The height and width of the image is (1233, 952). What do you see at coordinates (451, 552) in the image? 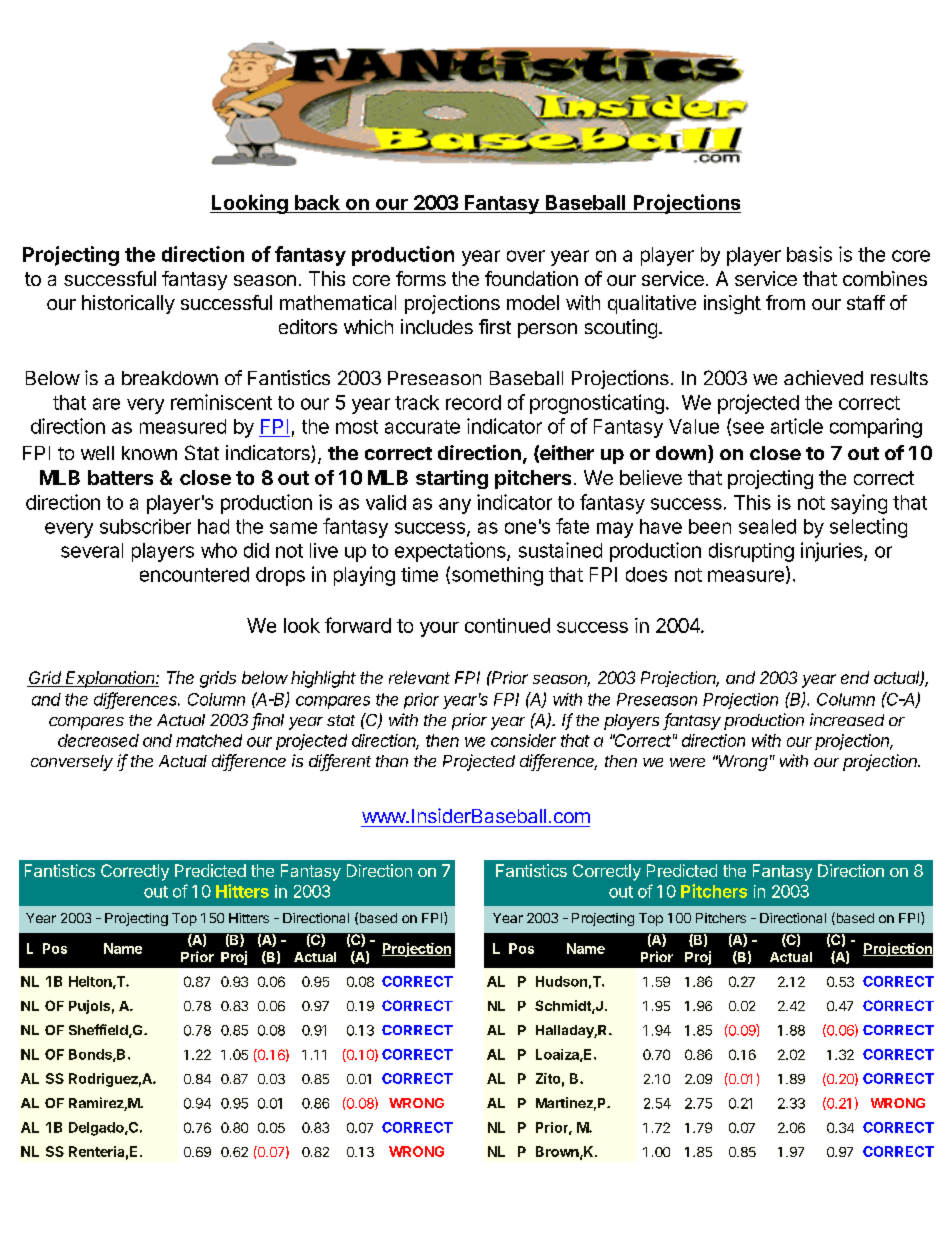
I see `expectations` at bounding box center [451, 552].
